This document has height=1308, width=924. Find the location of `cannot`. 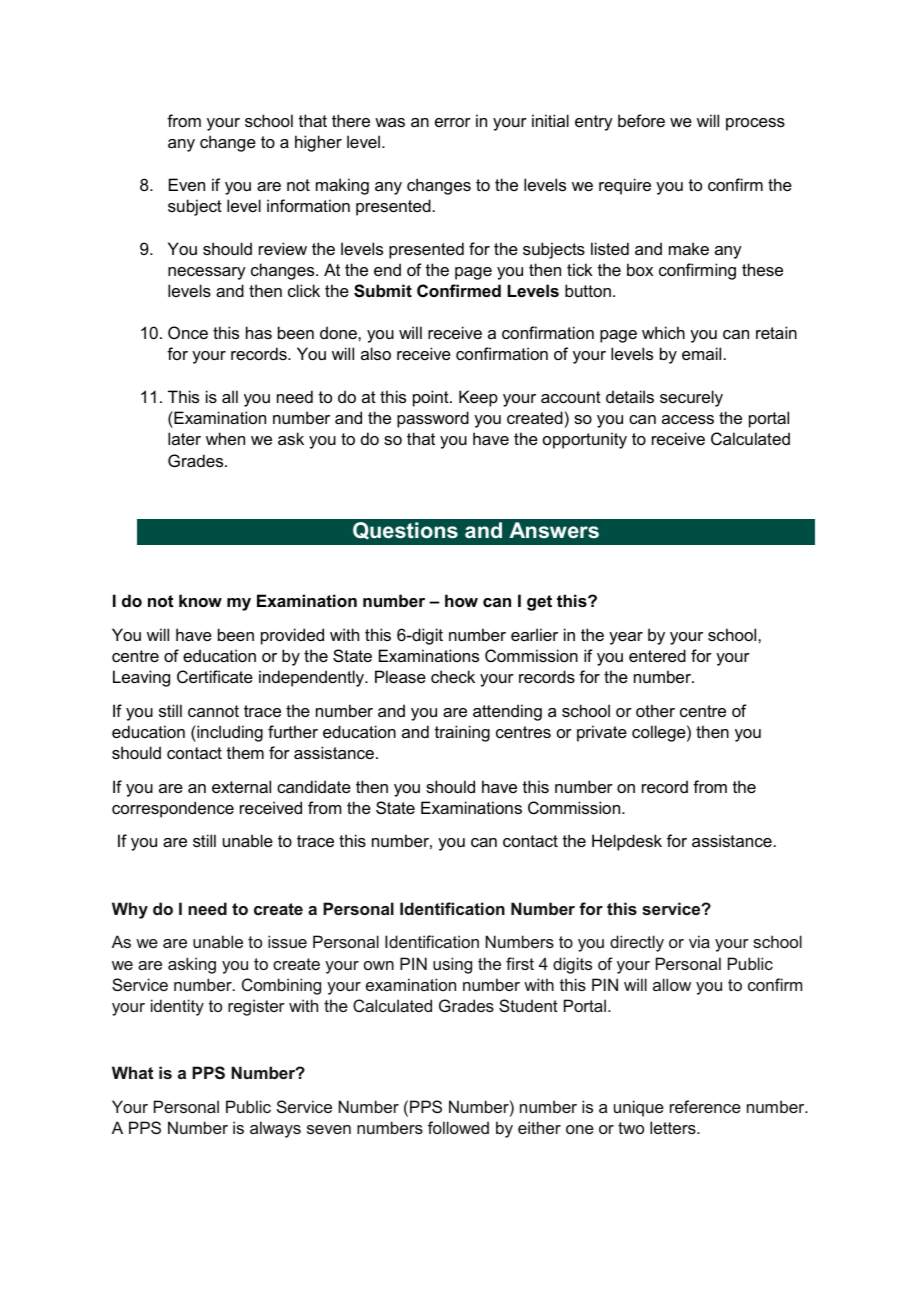

cannot is located at coordinates (213, 711).
